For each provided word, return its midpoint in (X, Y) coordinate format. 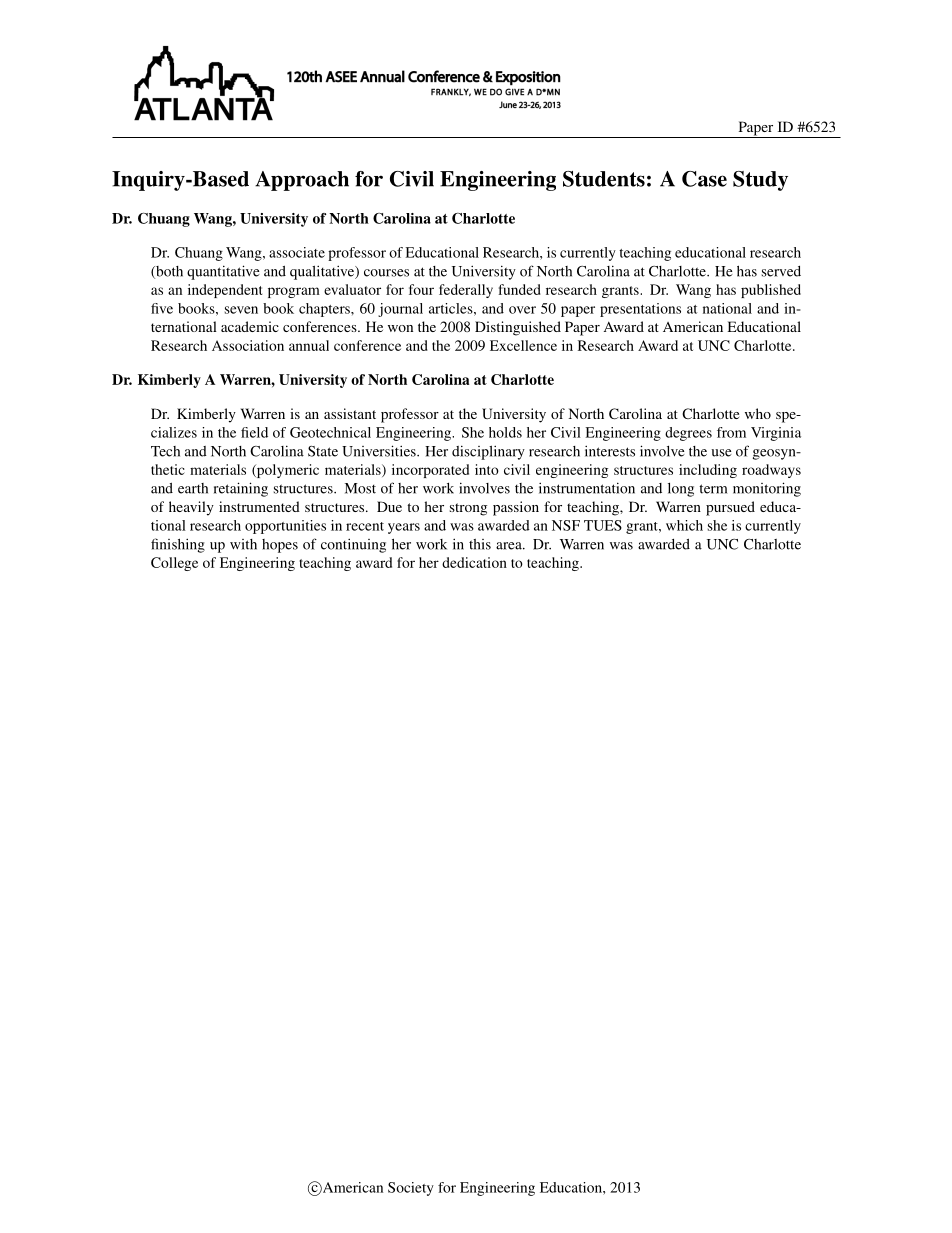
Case (704, 179)
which (684, 525)
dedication (474, 562)
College (174, 564)
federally (466, 291)
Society (411, 1189)
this (480, 544)
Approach (302, 181)
